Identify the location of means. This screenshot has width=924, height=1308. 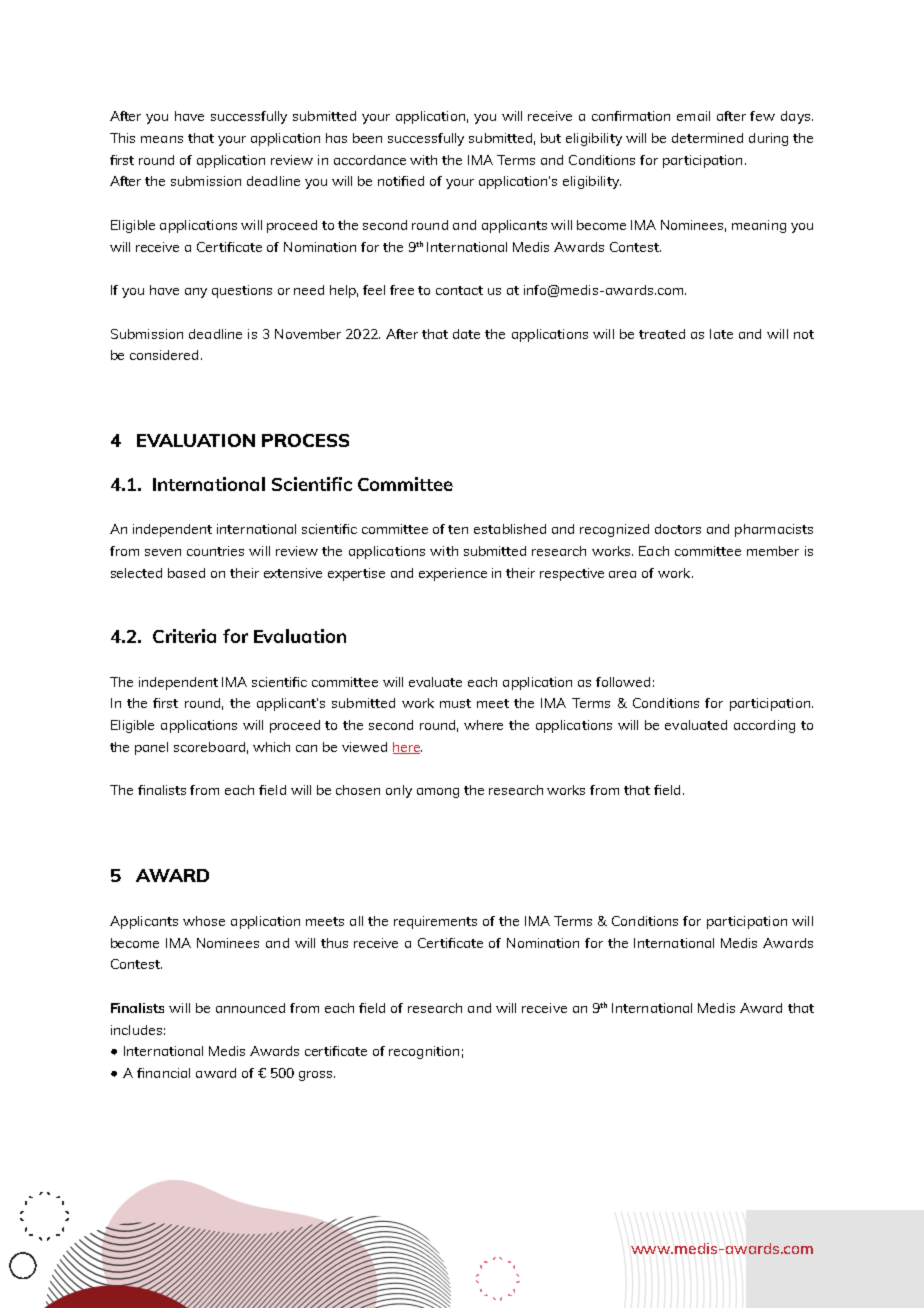
(162, 139).
